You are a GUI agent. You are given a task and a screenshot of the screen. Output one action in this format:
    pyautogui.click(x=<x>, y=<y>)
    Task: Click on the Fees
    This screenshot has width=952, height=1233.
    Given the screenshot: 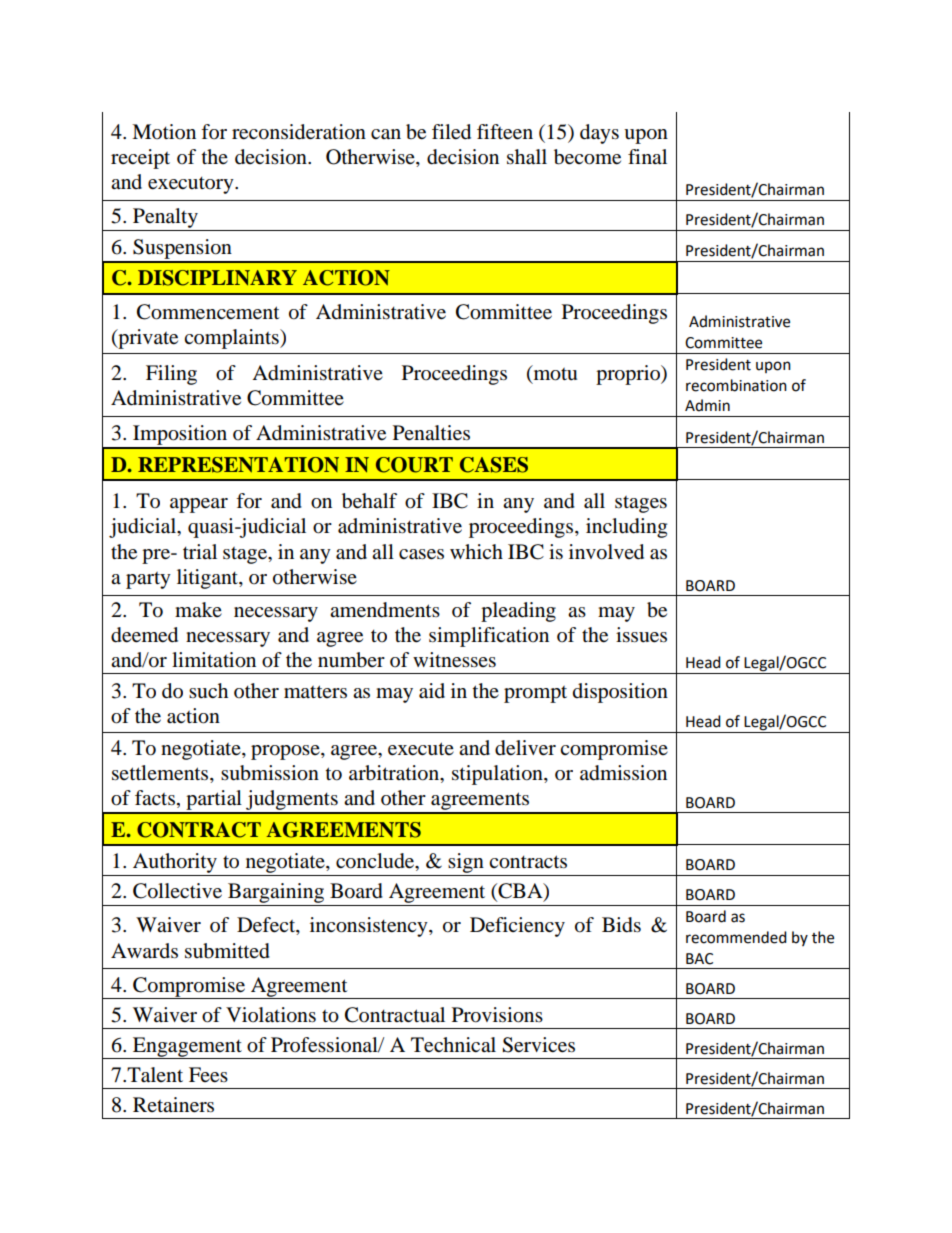 What is the action you would take?
    pyautogui.click(x=208, y=1075)
